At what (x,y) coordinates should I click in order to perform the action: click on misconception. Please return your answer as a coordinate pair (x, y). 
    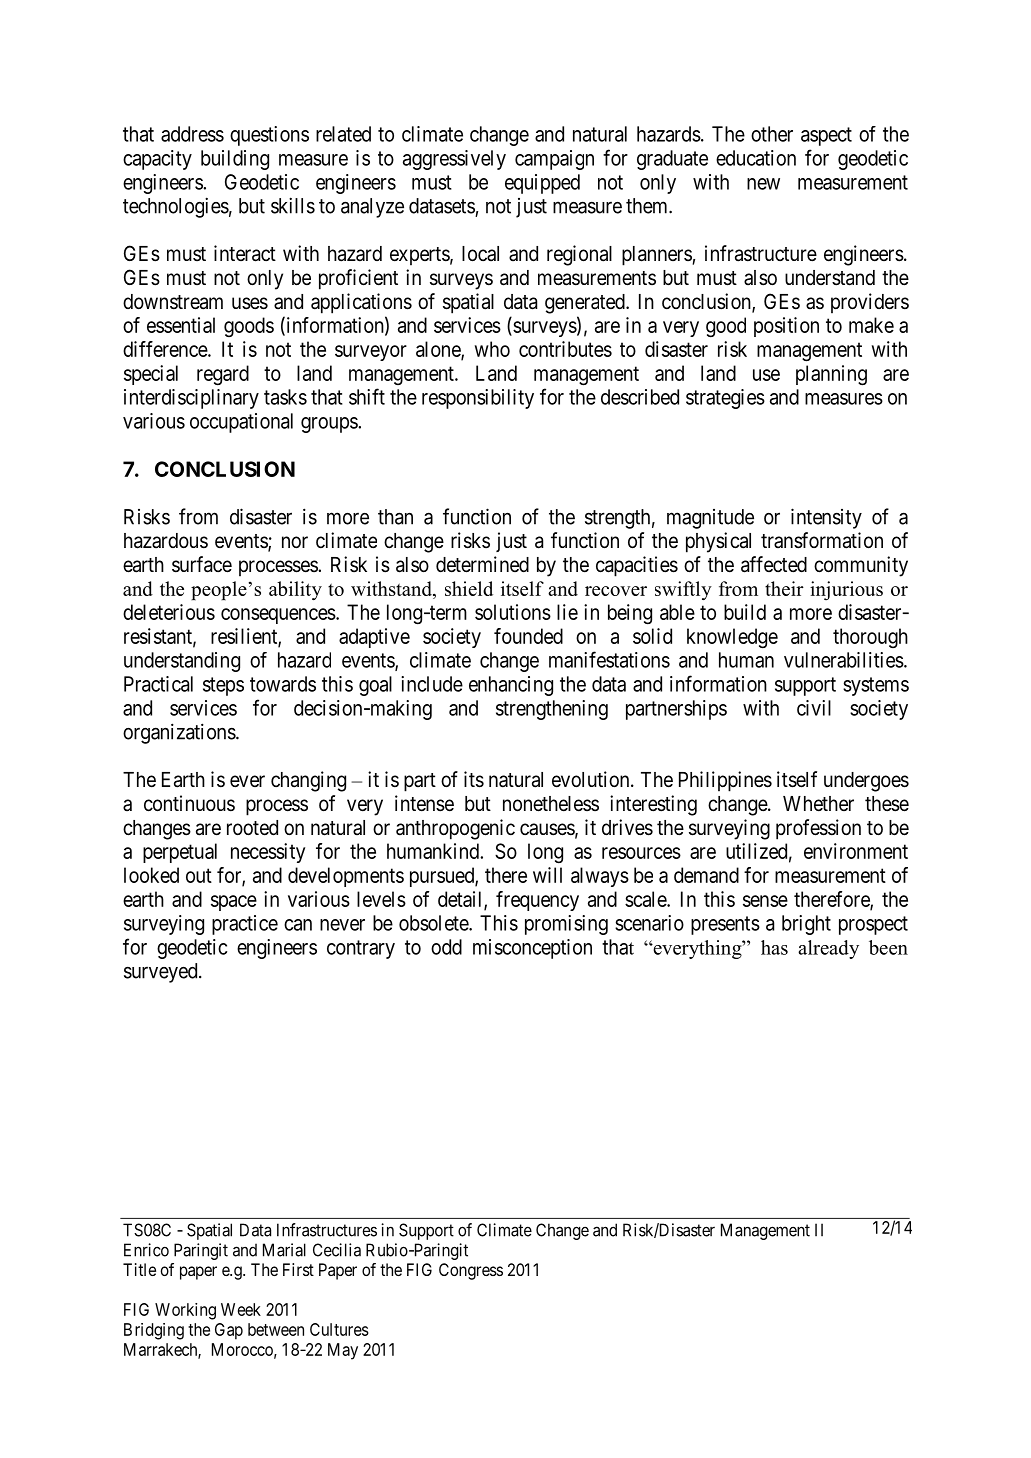
    Looking at the image, I should click on (532, 949).
